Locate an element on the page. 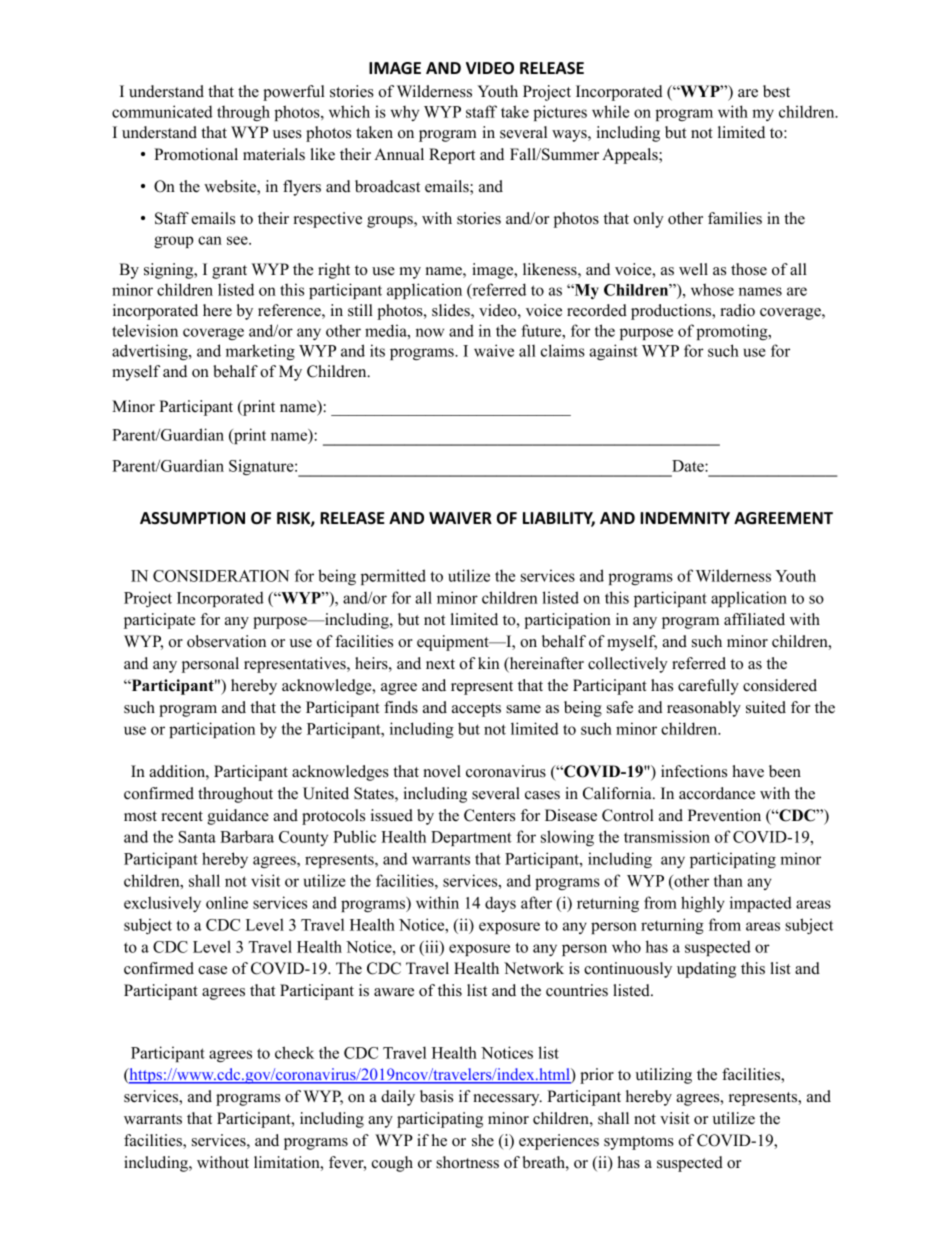 The width and height of the document is (952, 1233). ASSUMPTION is located at coordinates (192, 518).
